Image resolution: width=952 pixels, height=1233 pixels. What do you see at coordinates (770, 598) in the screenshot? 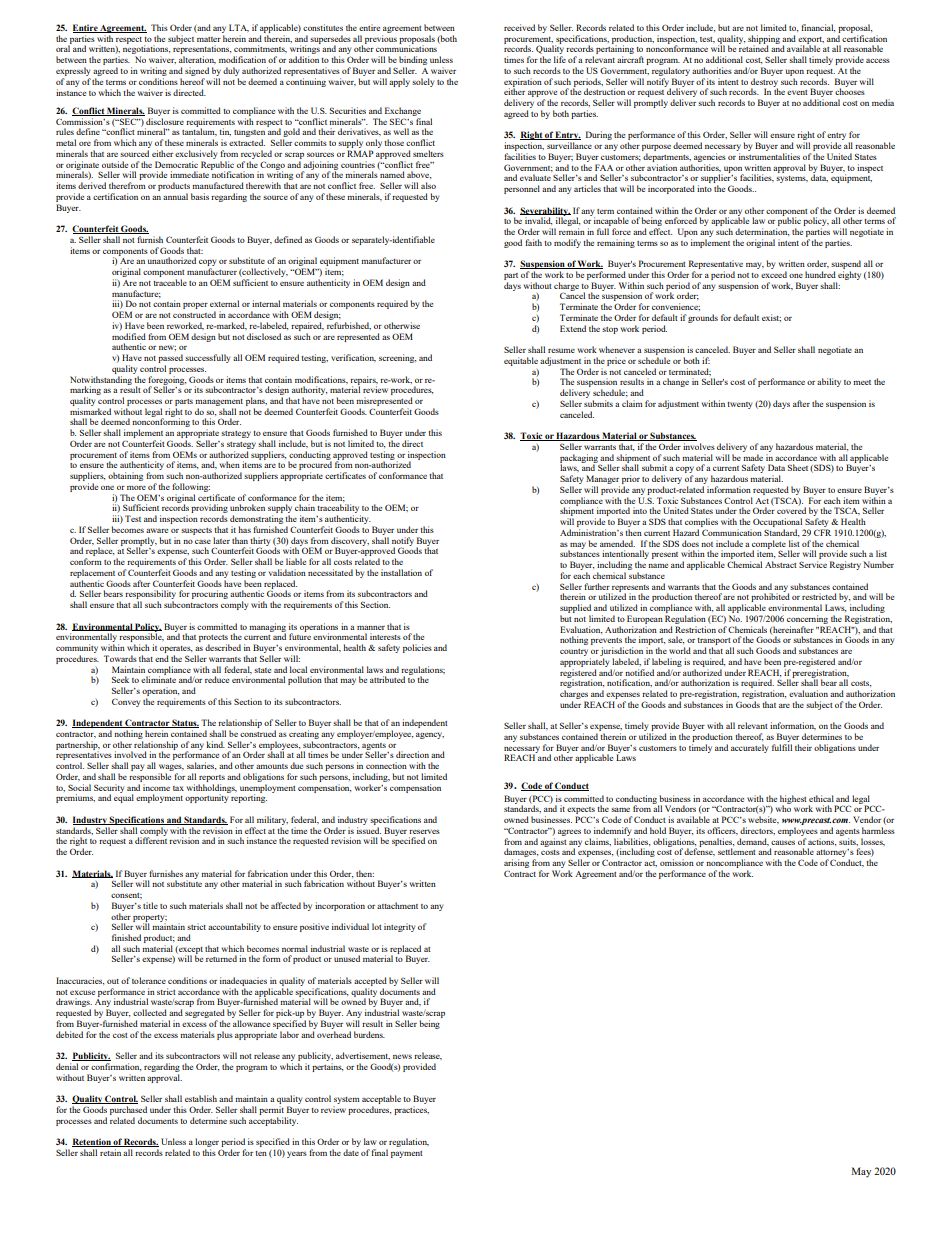
I see `prohibited` at bounding box center [770, 598].
